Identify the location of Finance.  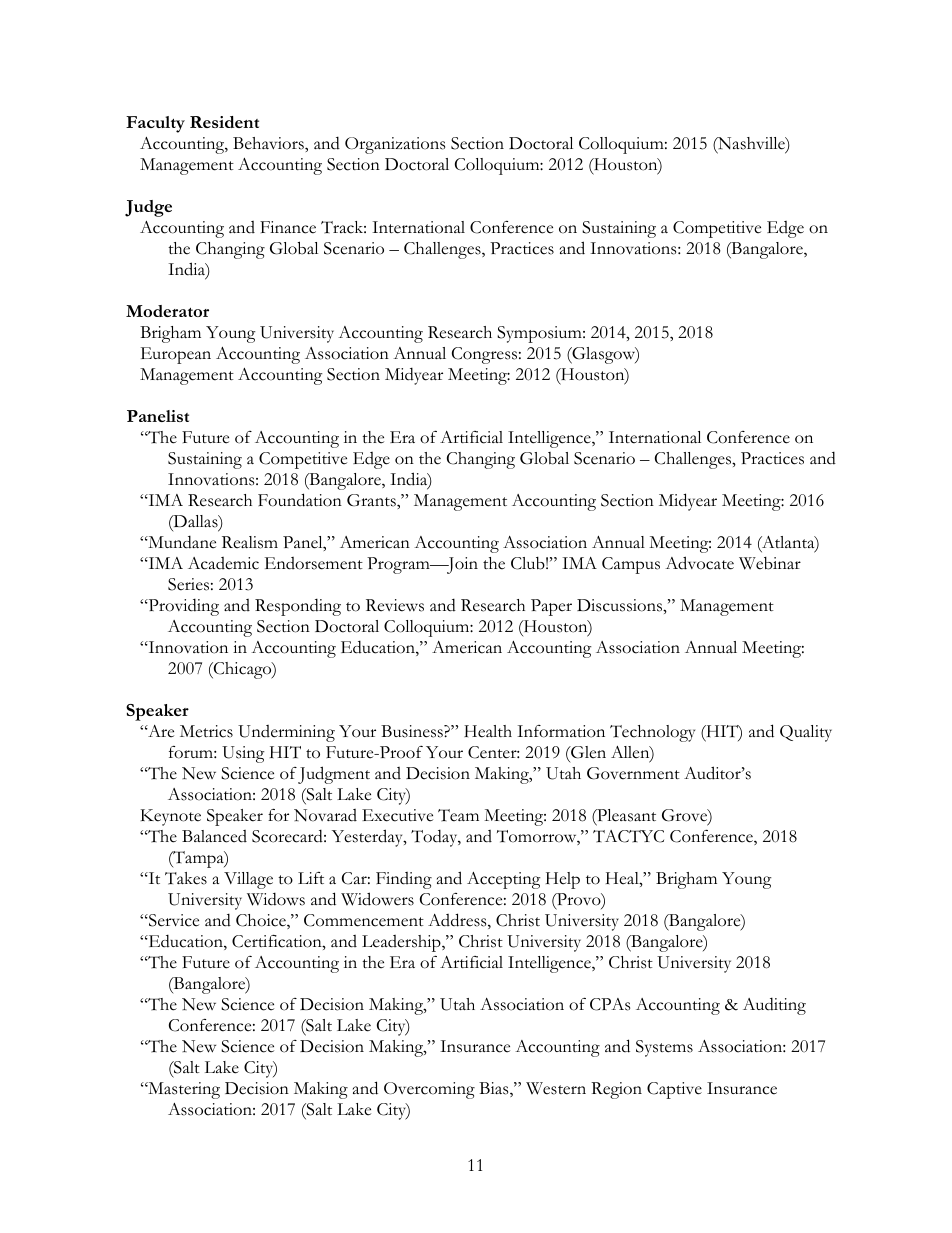
(288, 227).
